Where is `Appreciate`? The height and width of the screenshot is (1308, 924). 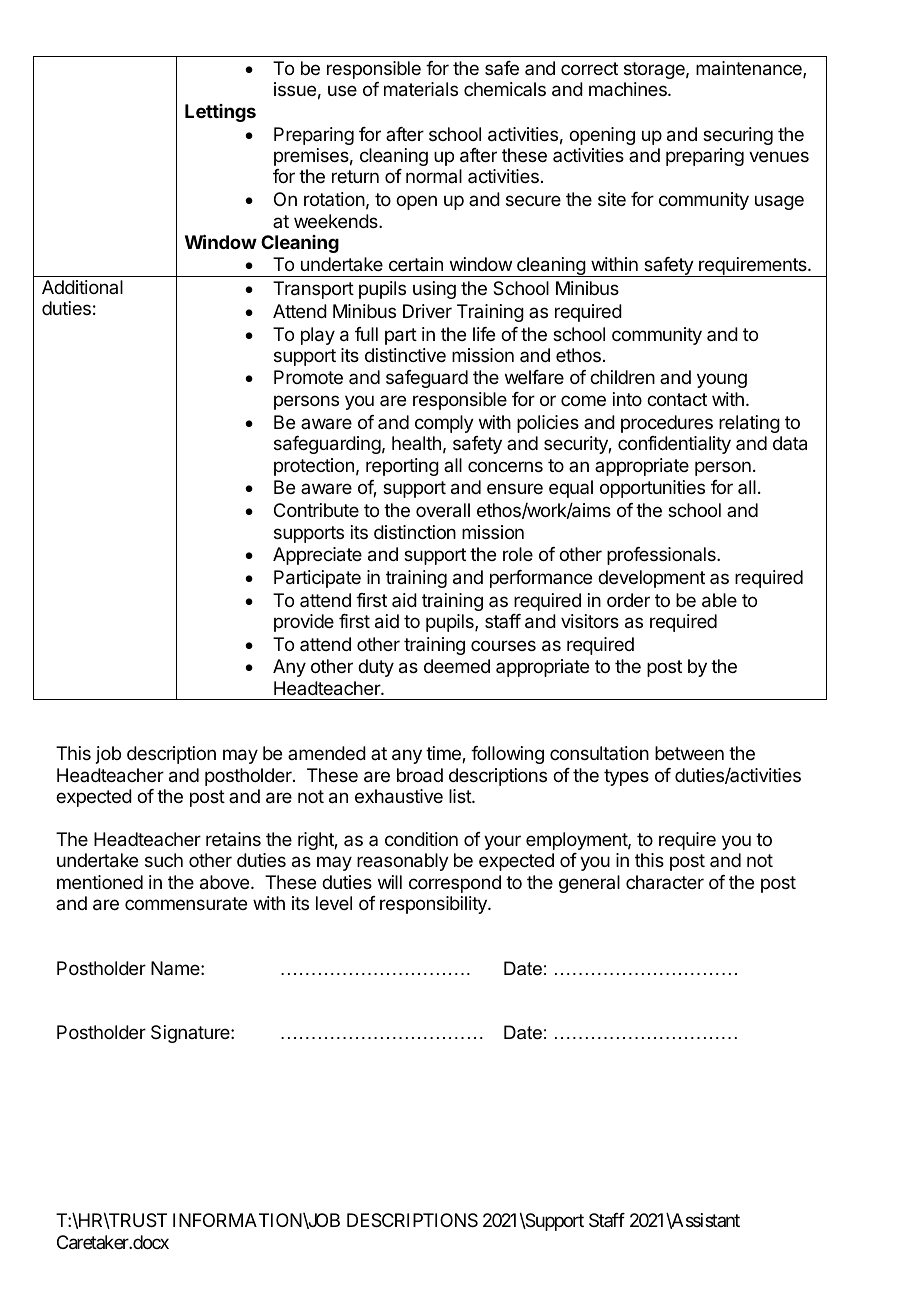 Appreciate is located at coordinates (317, 556).
